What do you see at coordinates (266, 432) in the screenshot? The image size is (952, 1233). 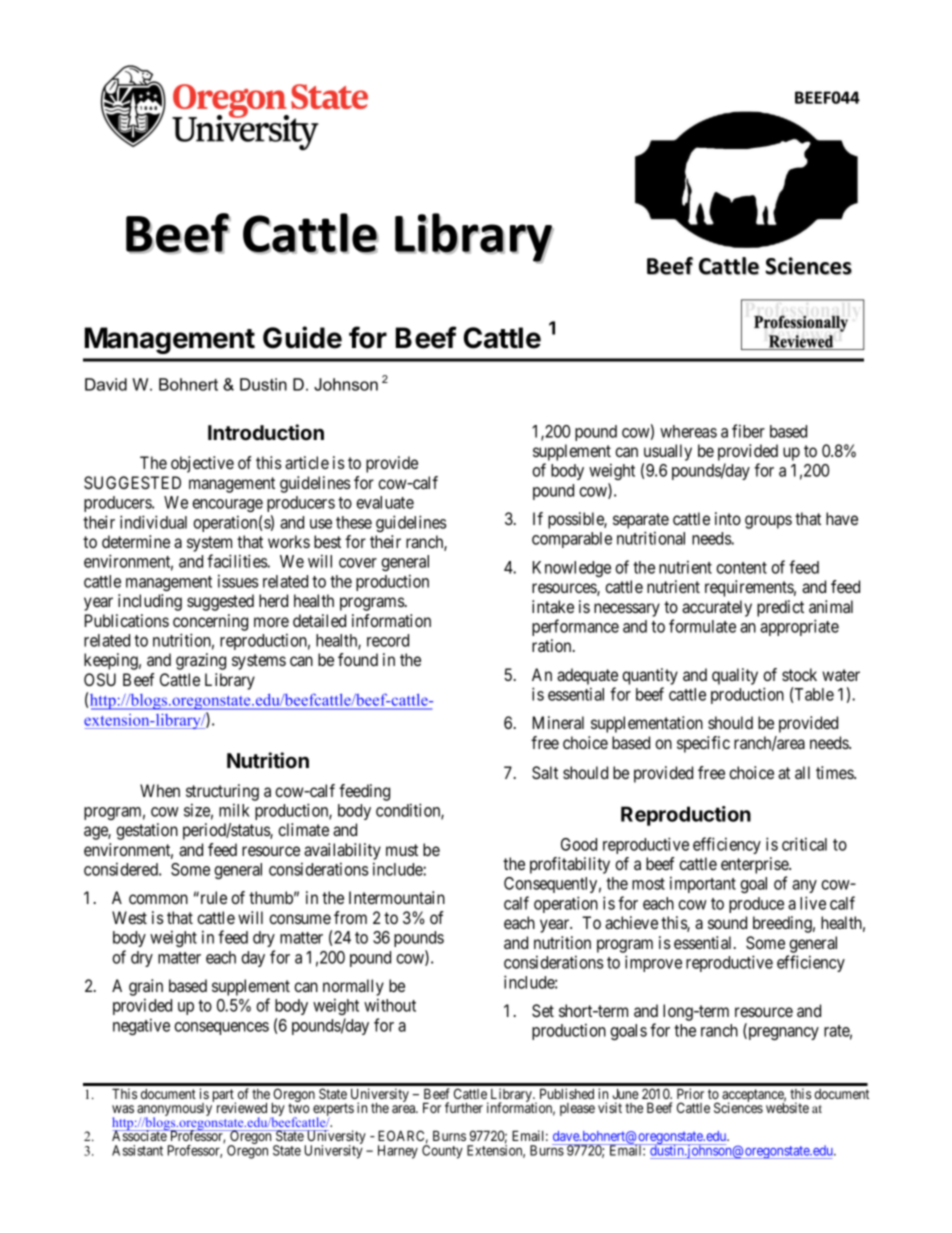 I see `Introduction` at bounding box center [266, 432].
